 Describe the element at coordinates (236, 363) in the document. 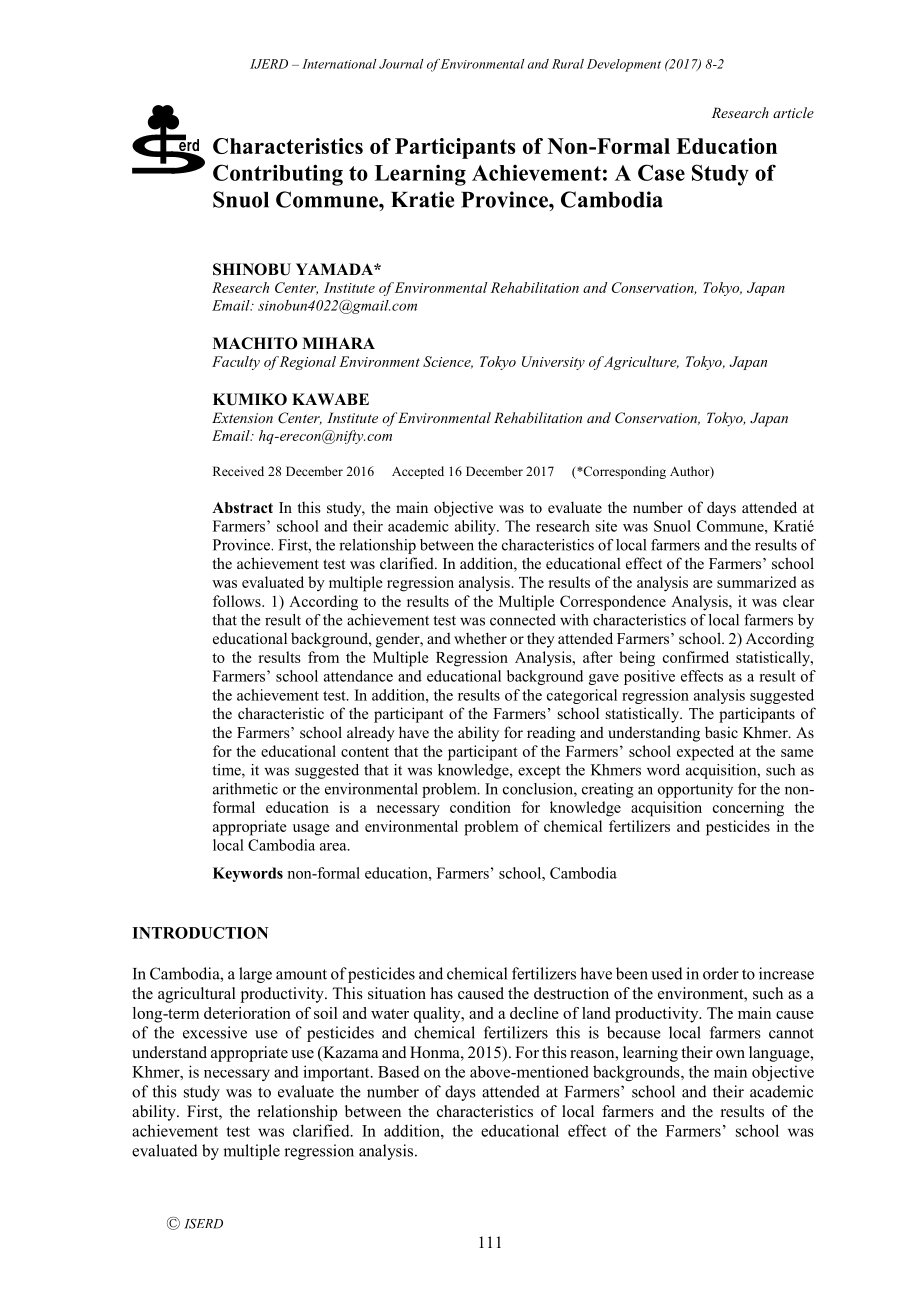

I see `Faculty` at that location.
